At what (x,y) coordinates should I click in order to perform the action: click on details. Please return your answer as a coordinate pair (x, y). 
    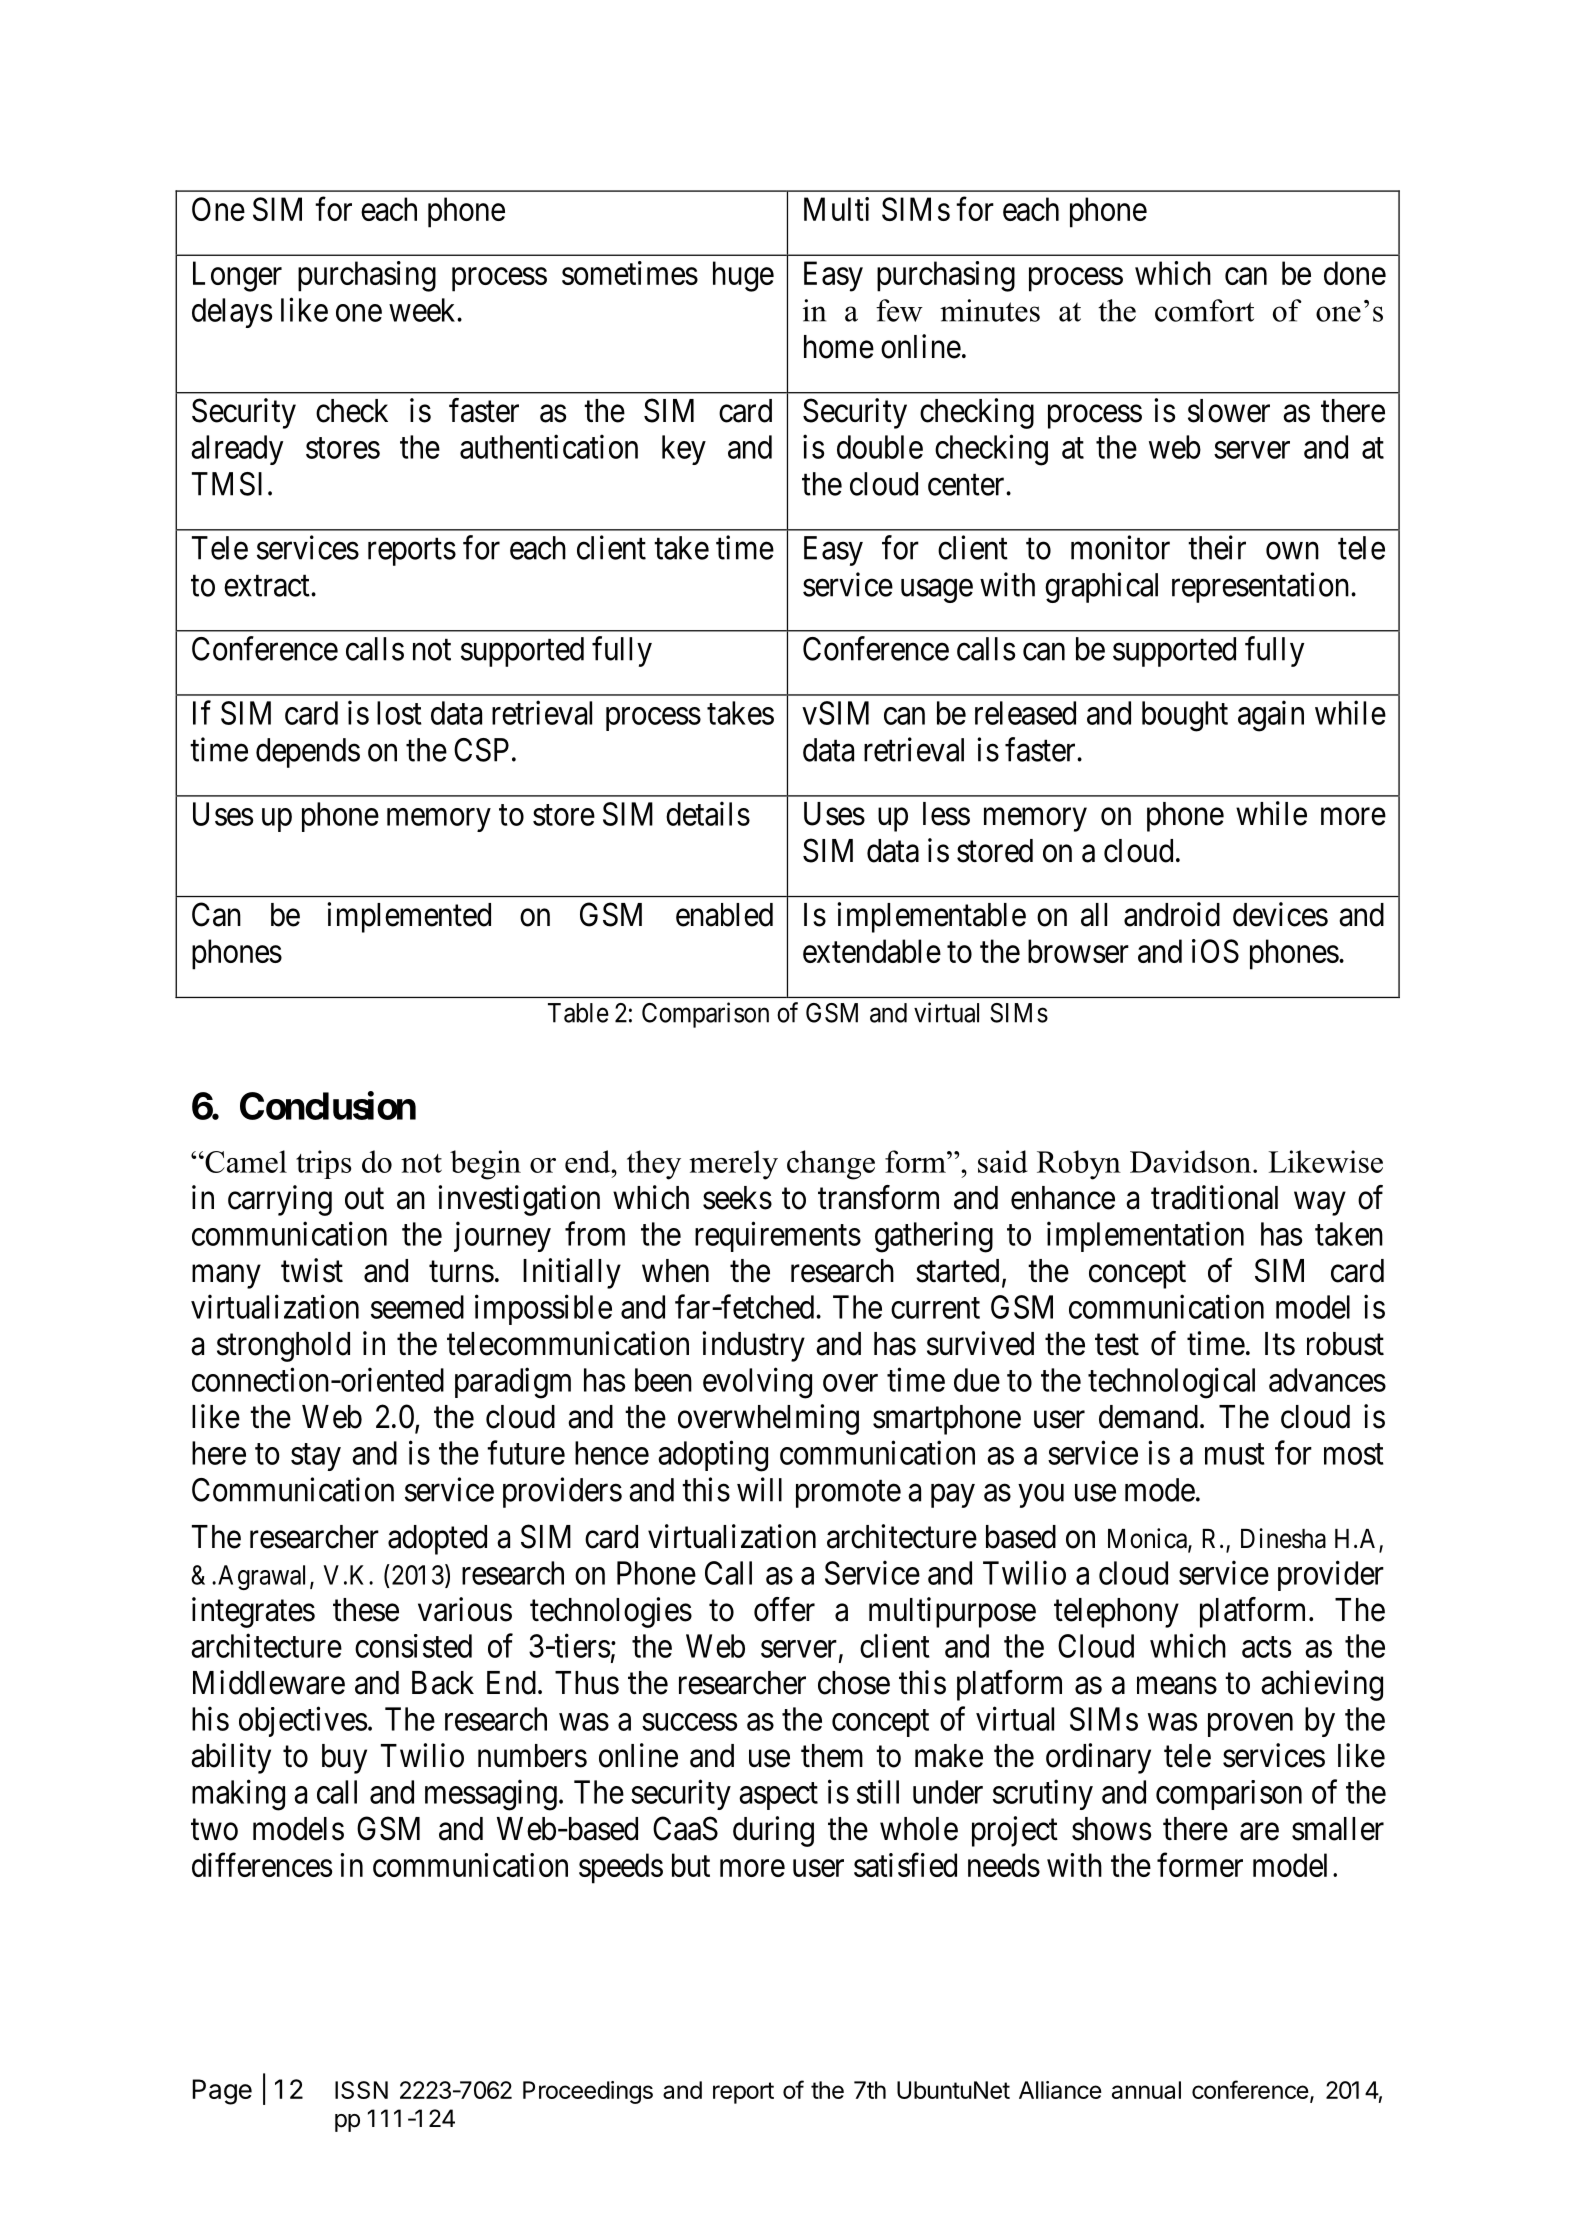
    Looking at the image, I should click on (708, 813).
